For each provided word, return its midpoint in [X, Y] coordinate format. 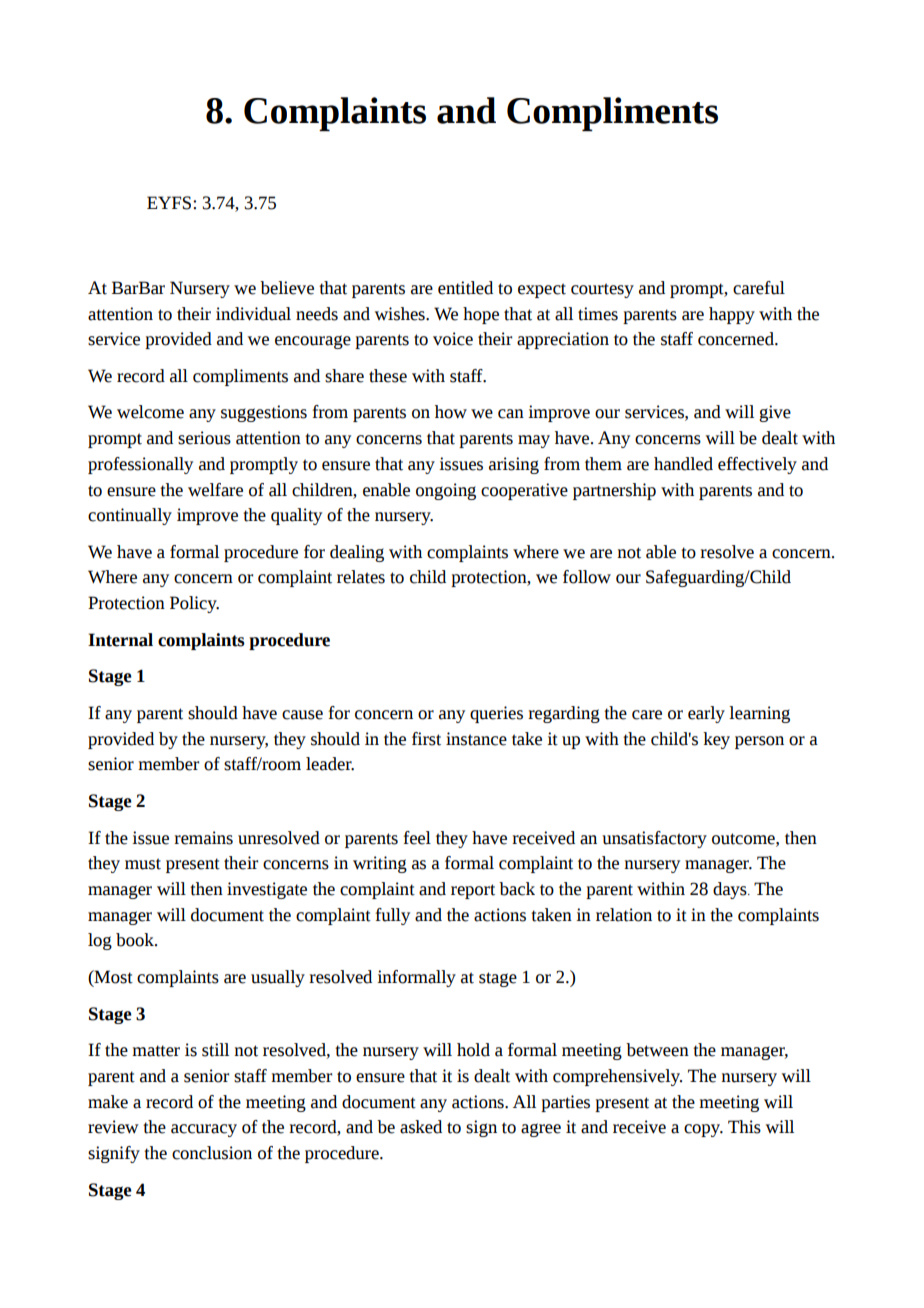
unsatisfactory [654, 839]
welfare [215, 490]
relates [361, 577]
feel [417, 838]
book [136, 940]
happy [732, 315]
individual [253, 314]
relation [624, 915]
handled [683, 464]
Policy [194, 604]
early [706, 714]
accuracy [204, 1130]
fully [392, 916]
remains [203, 838]
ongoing [446, 491]
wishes [401, 314]
